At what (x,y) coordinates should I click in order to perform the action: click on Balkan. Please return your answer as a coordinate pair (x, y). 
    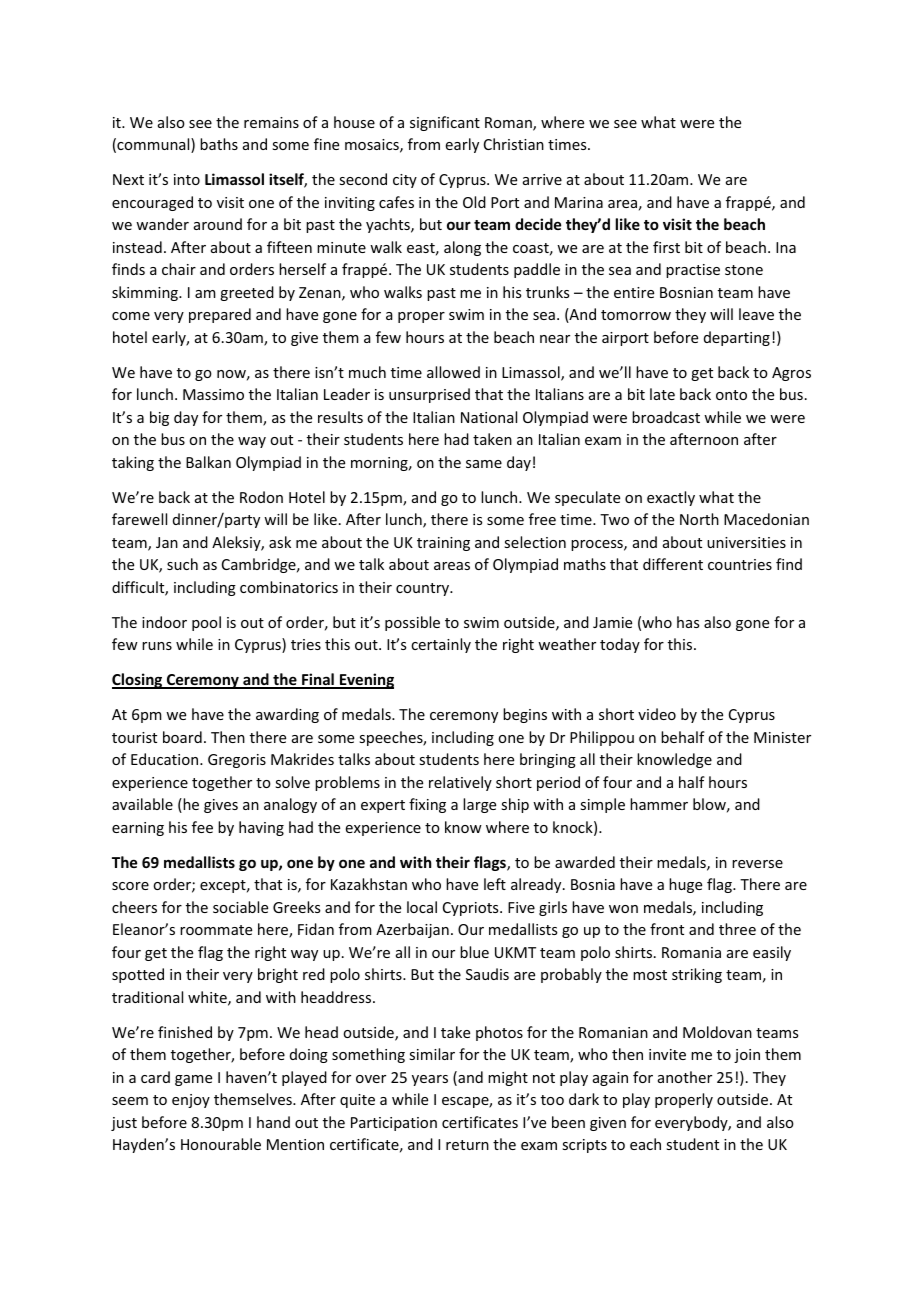
    Looking at the image, I should click on (208, 462).
